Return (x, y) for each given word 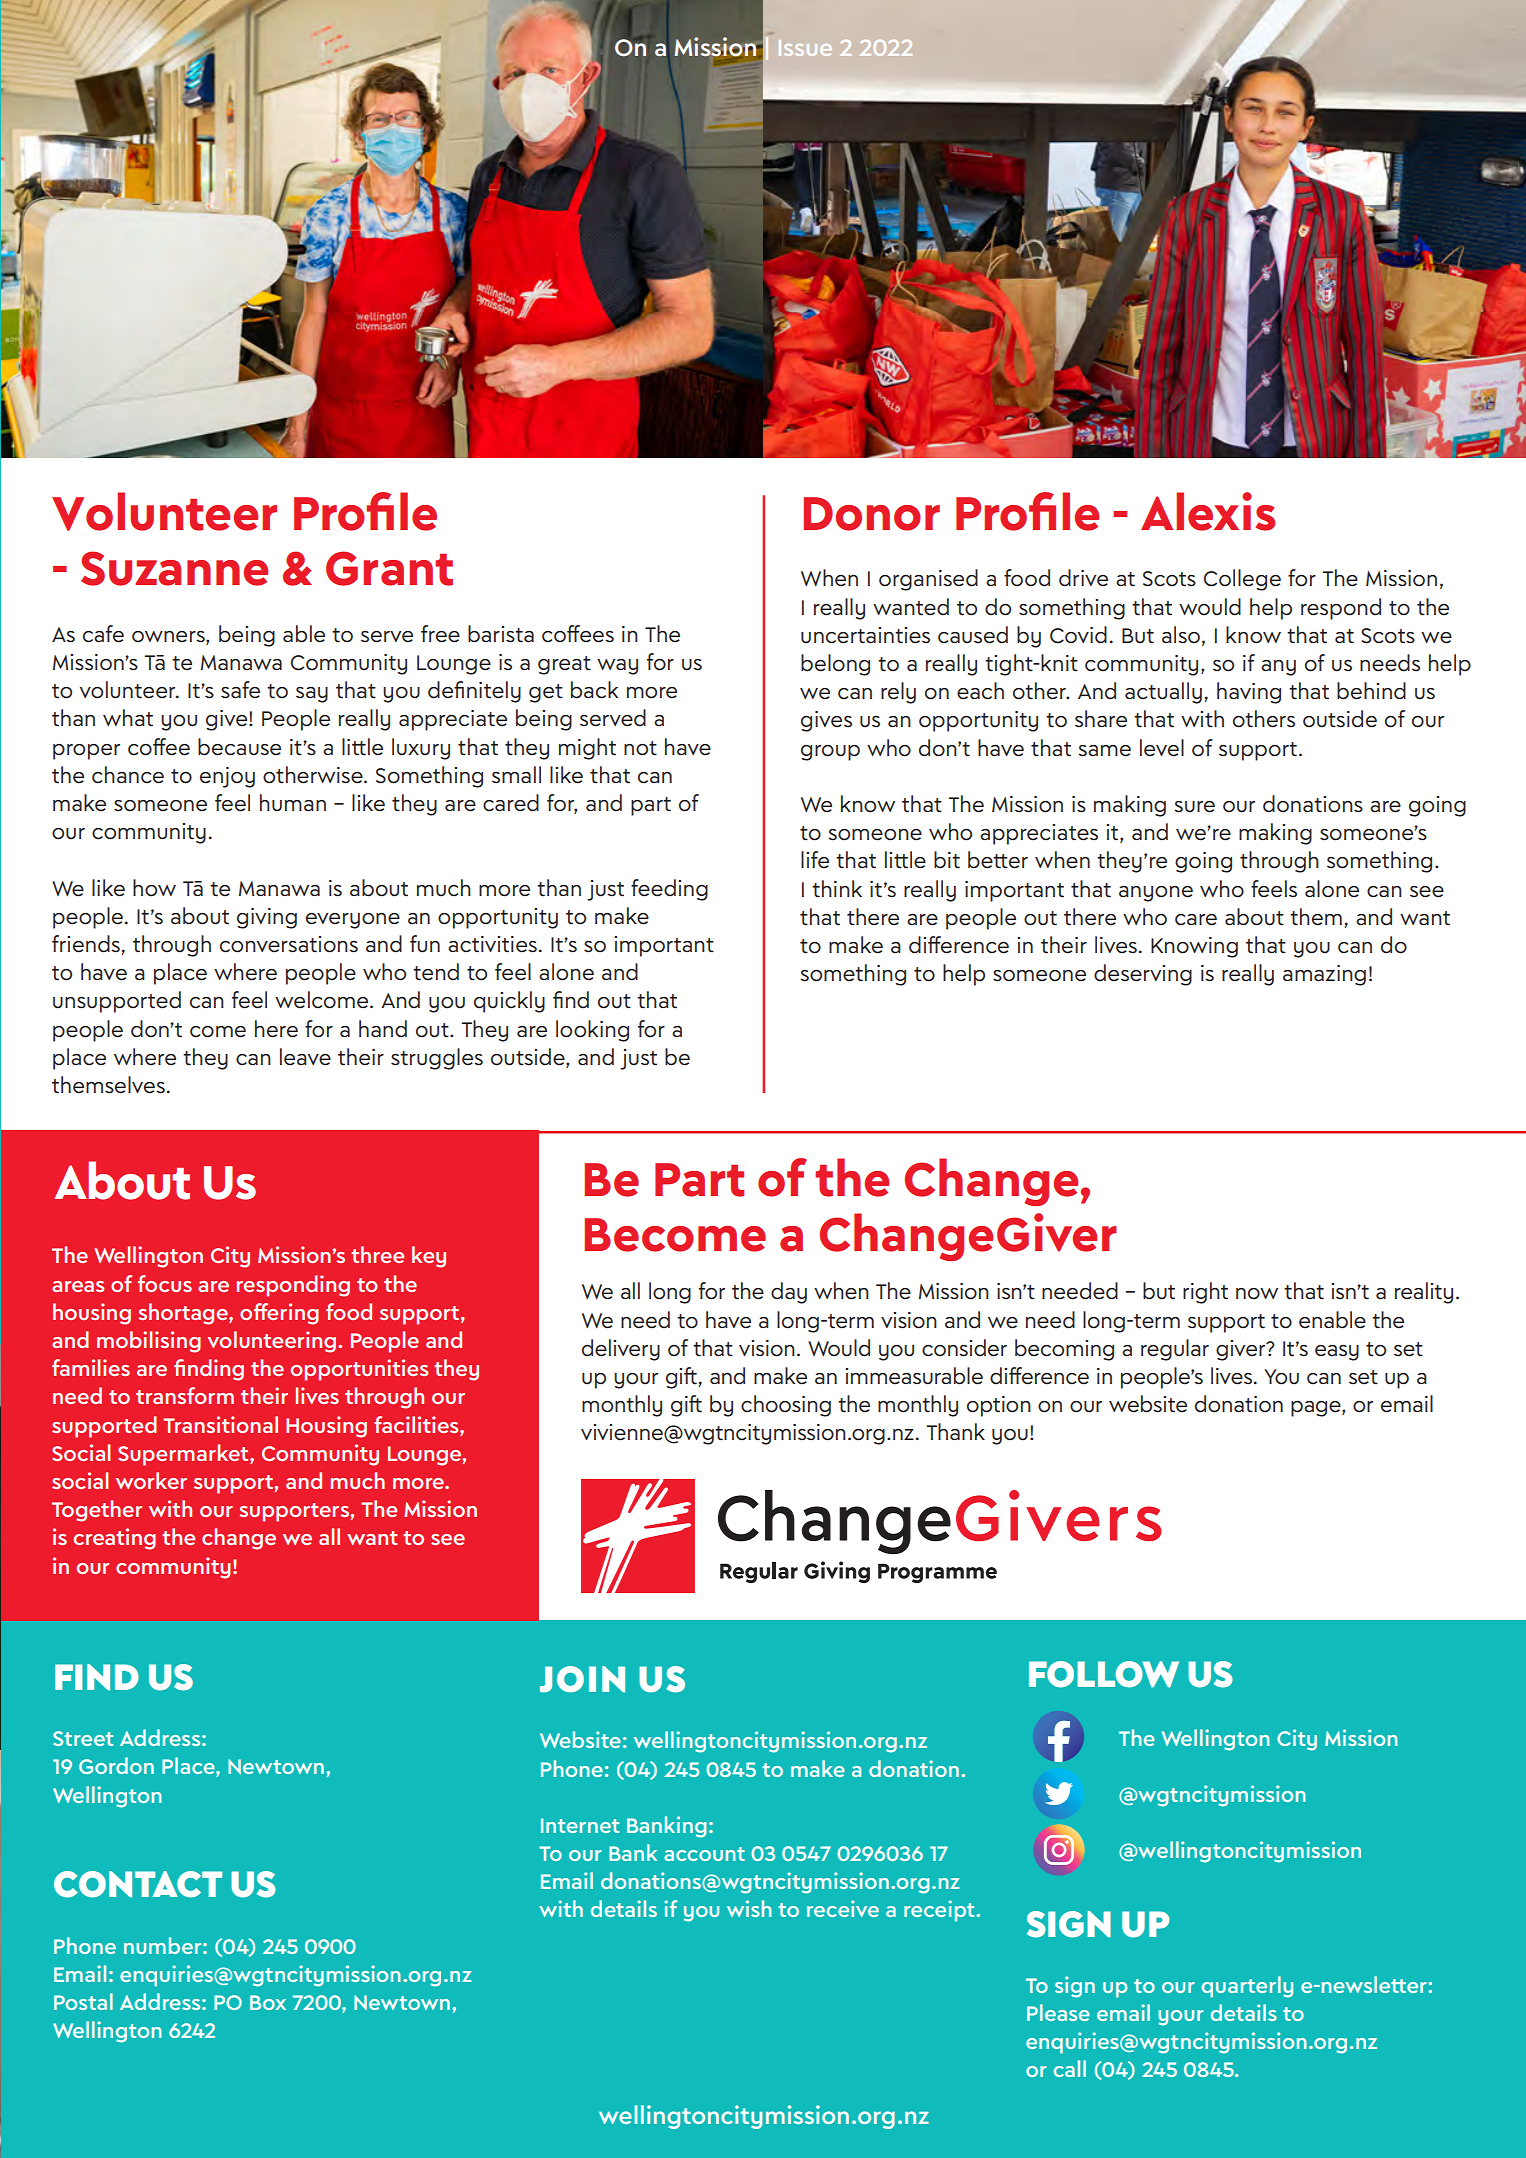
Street (83, 1738)
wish (749, 1908)
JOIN (582, 1679)
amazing (1324, 975)
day (789, 1293)
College (1242, 580)
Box (268, 2002)
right (1205, 1293)
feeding (669, 890)
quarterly (1247, 1987)
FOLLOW (1104, 1674)
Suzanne (174, 568)
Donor (871, 514)
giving (267, 918)
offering (279, 1314)
